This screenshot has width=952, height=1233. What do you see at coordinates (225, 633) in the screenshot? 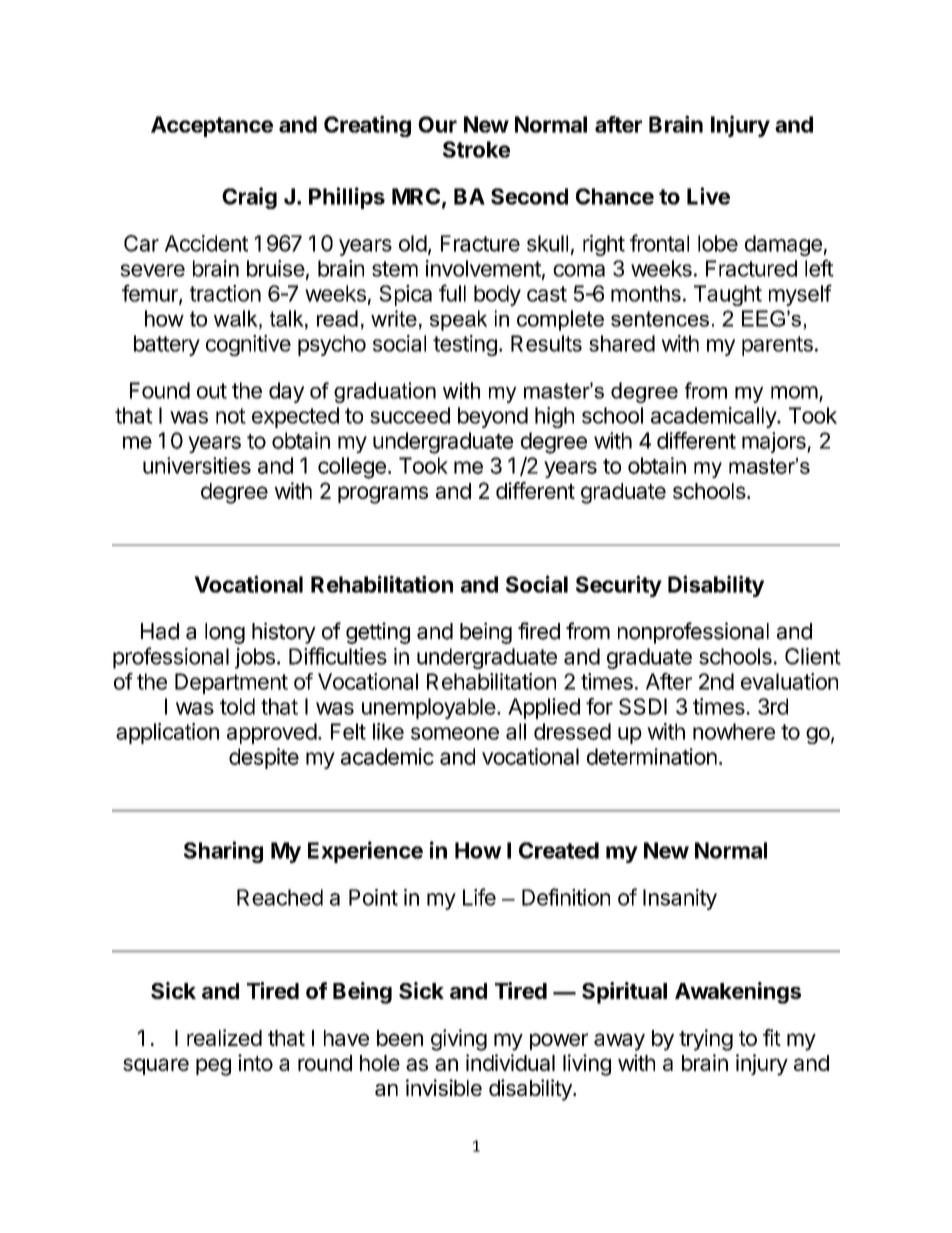
I see `long` at bounding box center [225, 633].
